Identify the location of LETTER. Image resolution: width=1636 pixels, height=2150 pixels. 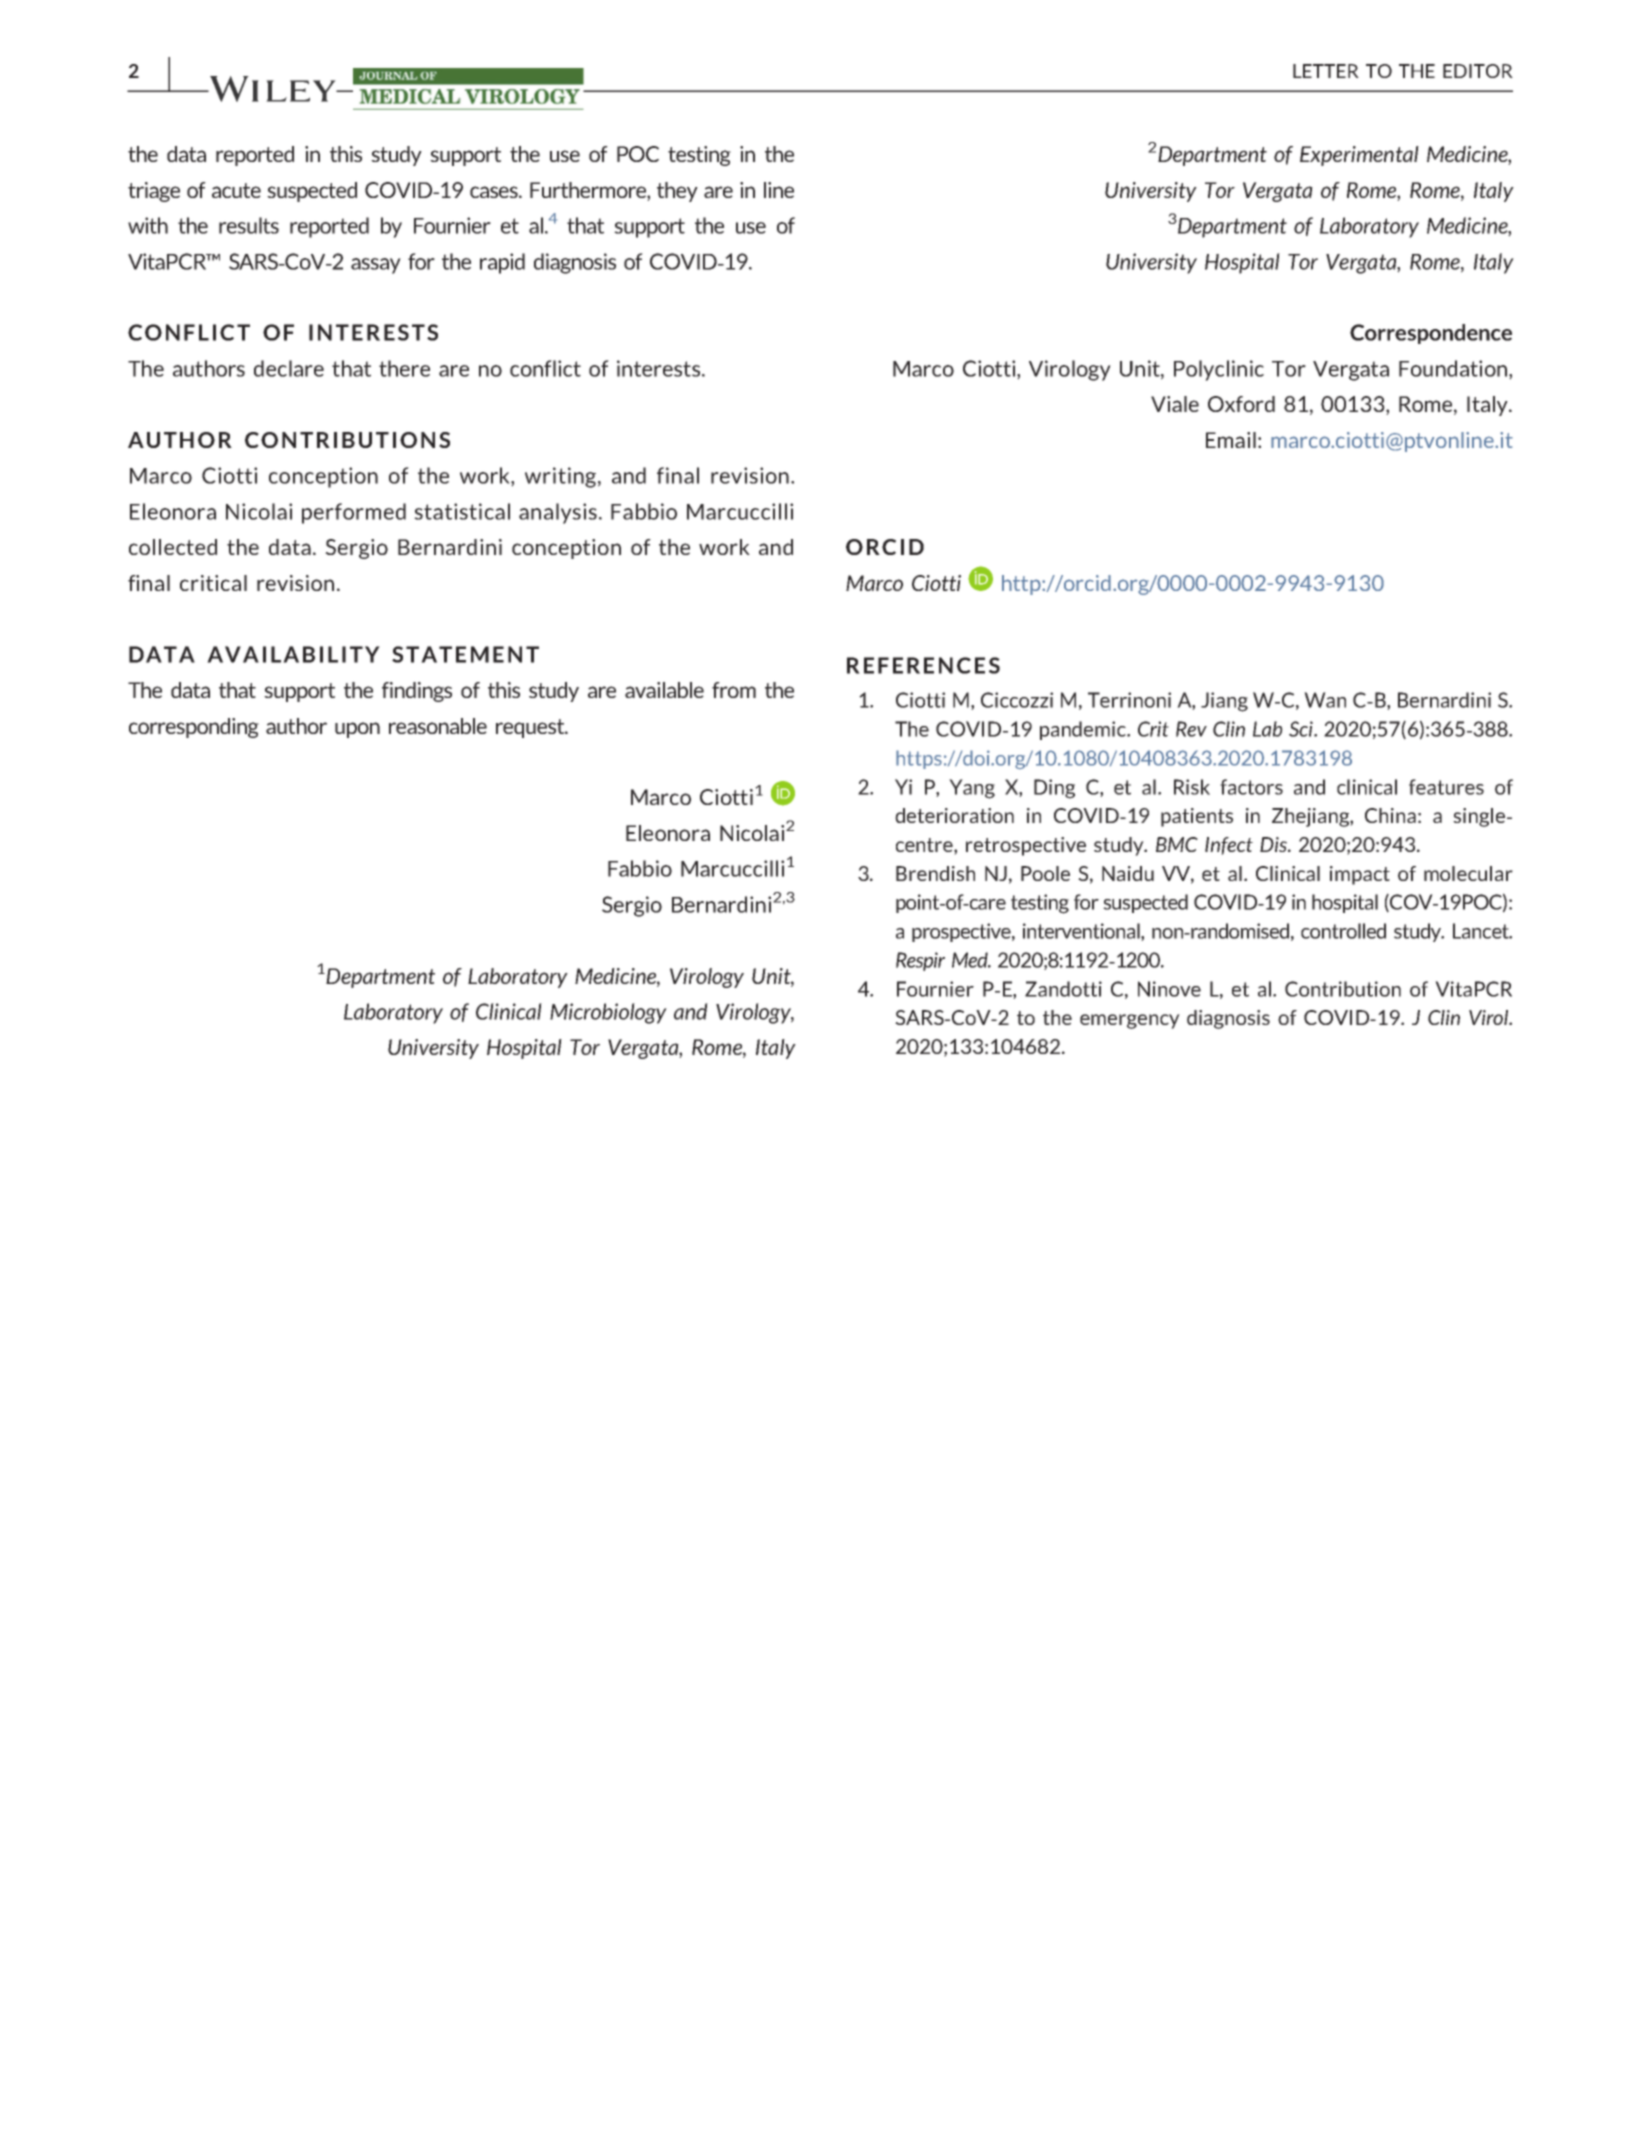
(1326, 71).
